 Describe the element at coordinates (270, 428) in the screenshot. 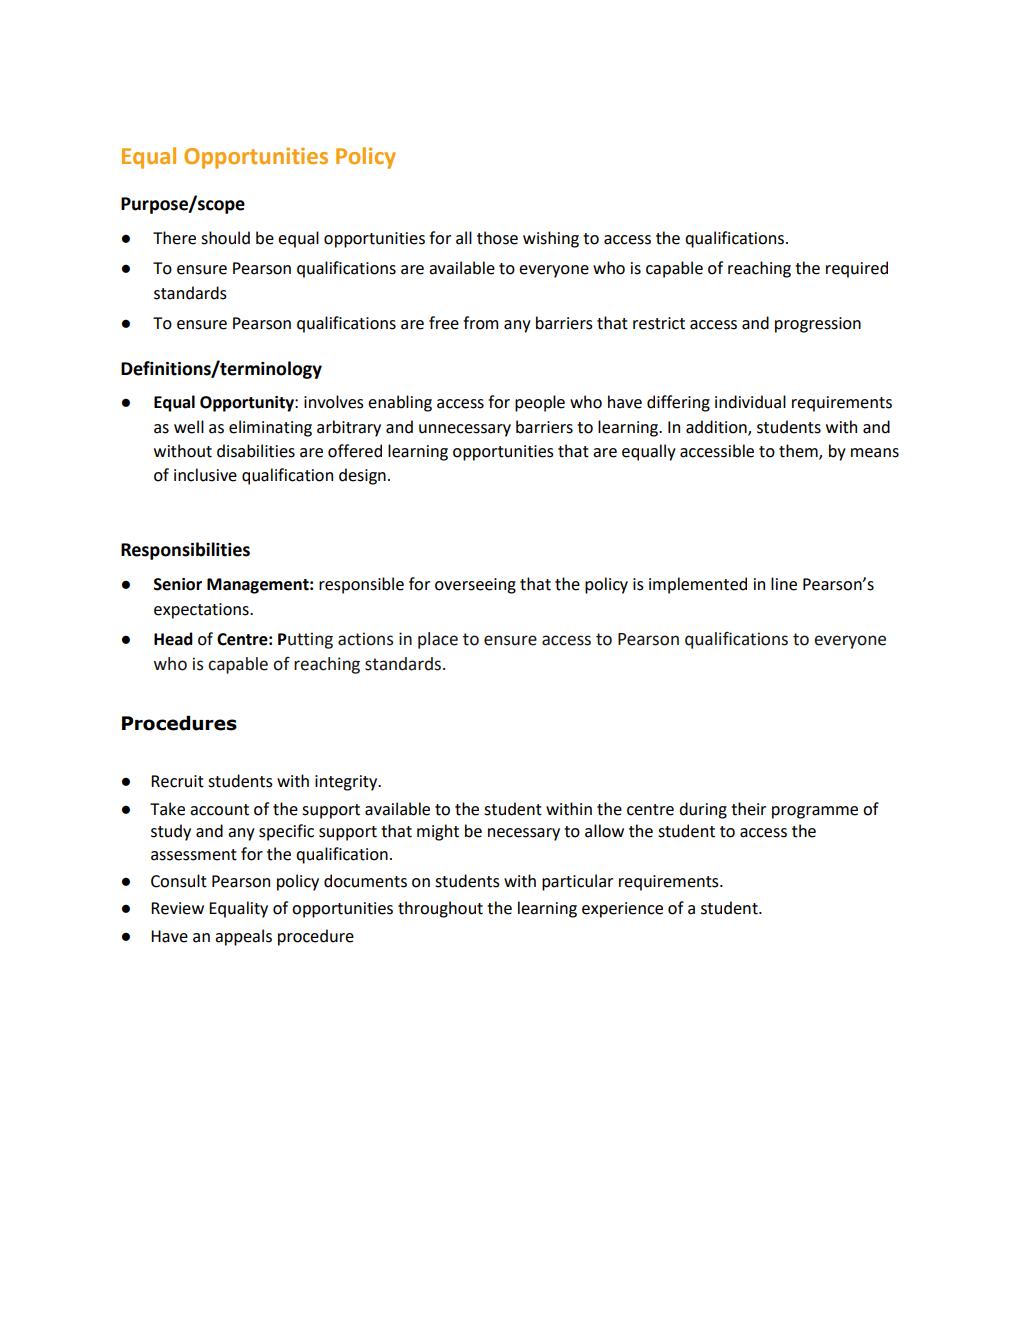

I see `eliminating` at that location.
